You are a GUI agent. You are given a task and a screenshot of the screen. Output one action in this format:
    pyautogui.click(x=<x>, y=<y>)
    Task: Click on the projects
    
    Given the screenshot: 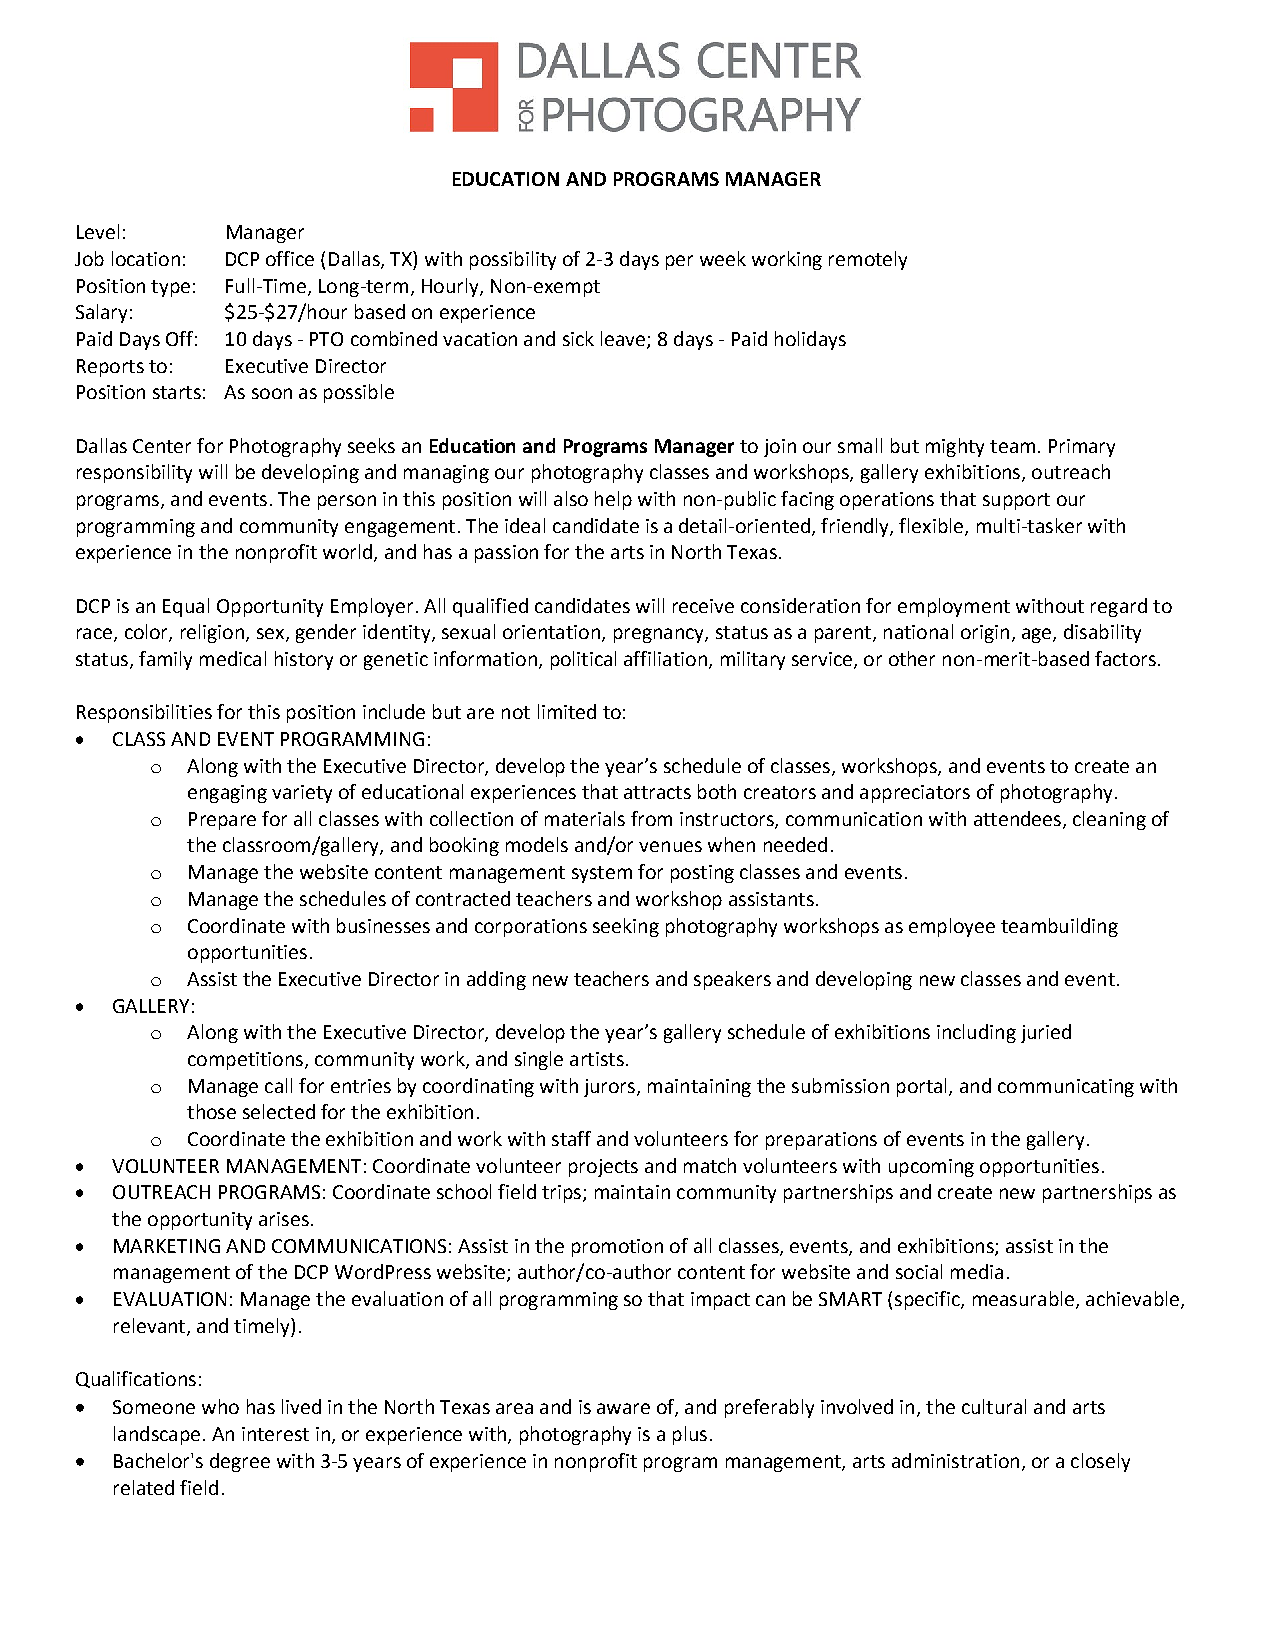 What is the action you would take?
    pyautogui.click(x=603, y=1168)
